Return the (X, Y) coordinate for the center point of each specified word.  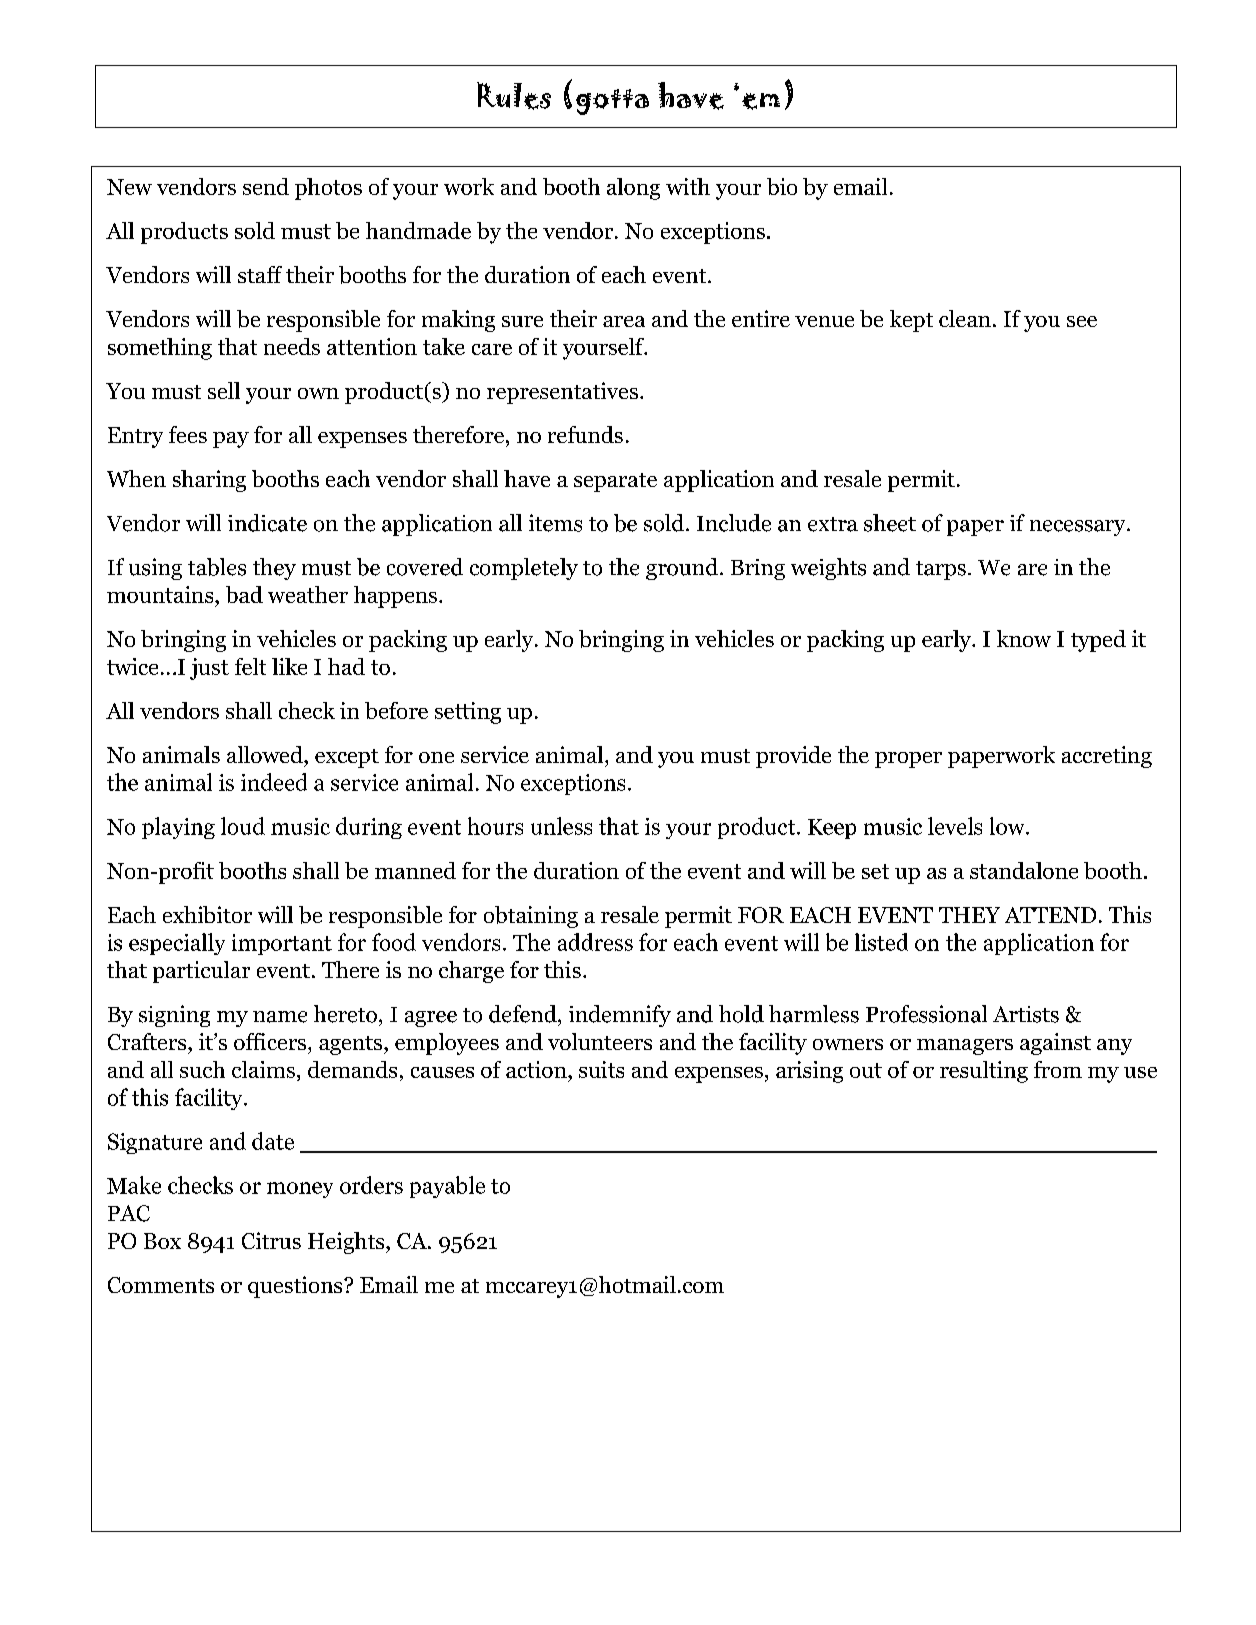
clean (965, 318)
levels (955, 826)
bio (782, 186)
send (266, 186)
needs (292, 346)
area (624, 321)
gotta (612, 102)
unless (561, 826)
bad (244, 594)
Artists (1026, 1014)
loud (243, 826)
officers (270, 1041)
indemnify (620, 1016)
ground (682, 569)
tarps (941, 570)
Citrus (271, 1240)
